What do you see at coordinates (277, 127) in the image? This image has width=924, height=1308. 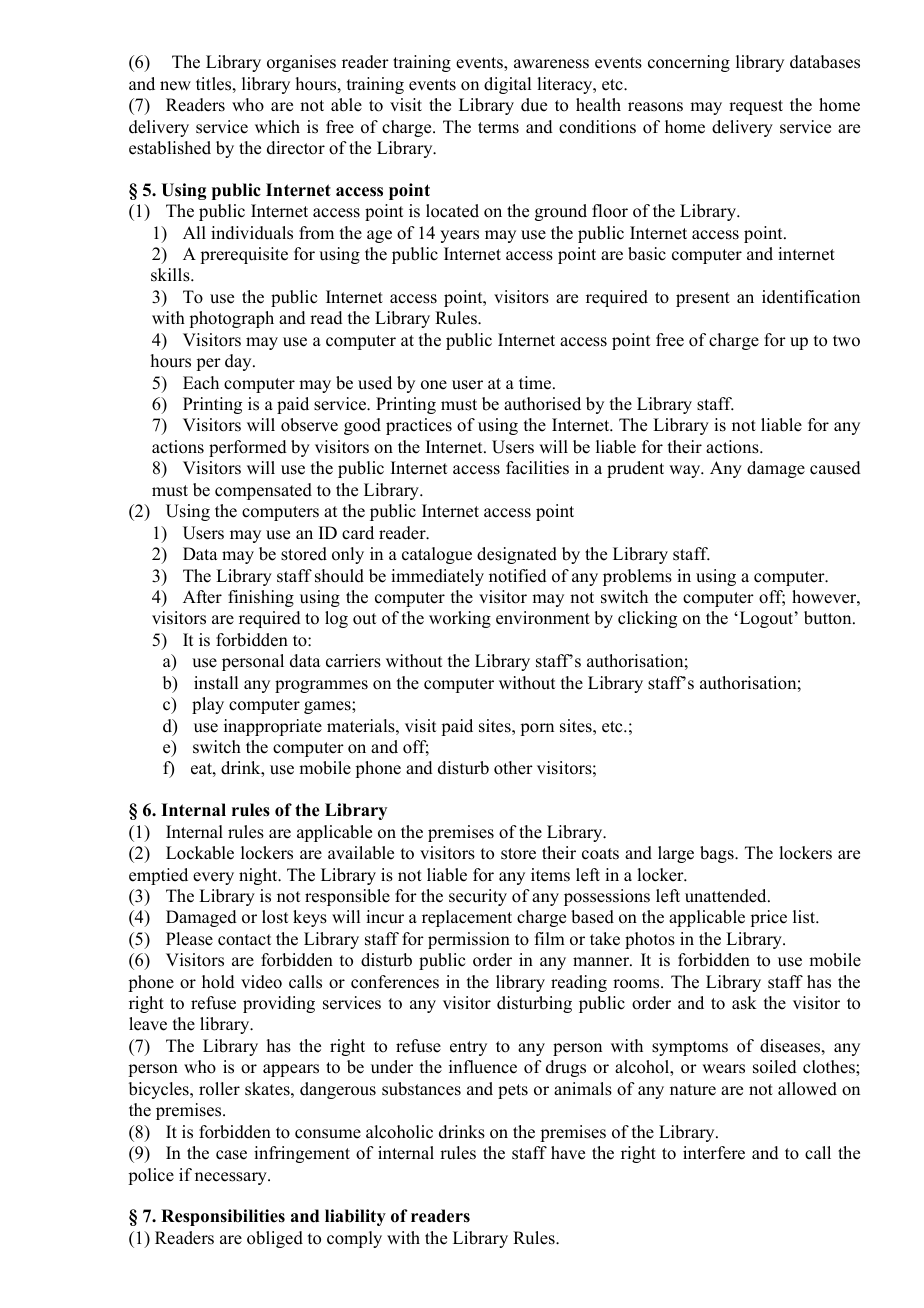 I see `which` at bounding box center [277, 127].
